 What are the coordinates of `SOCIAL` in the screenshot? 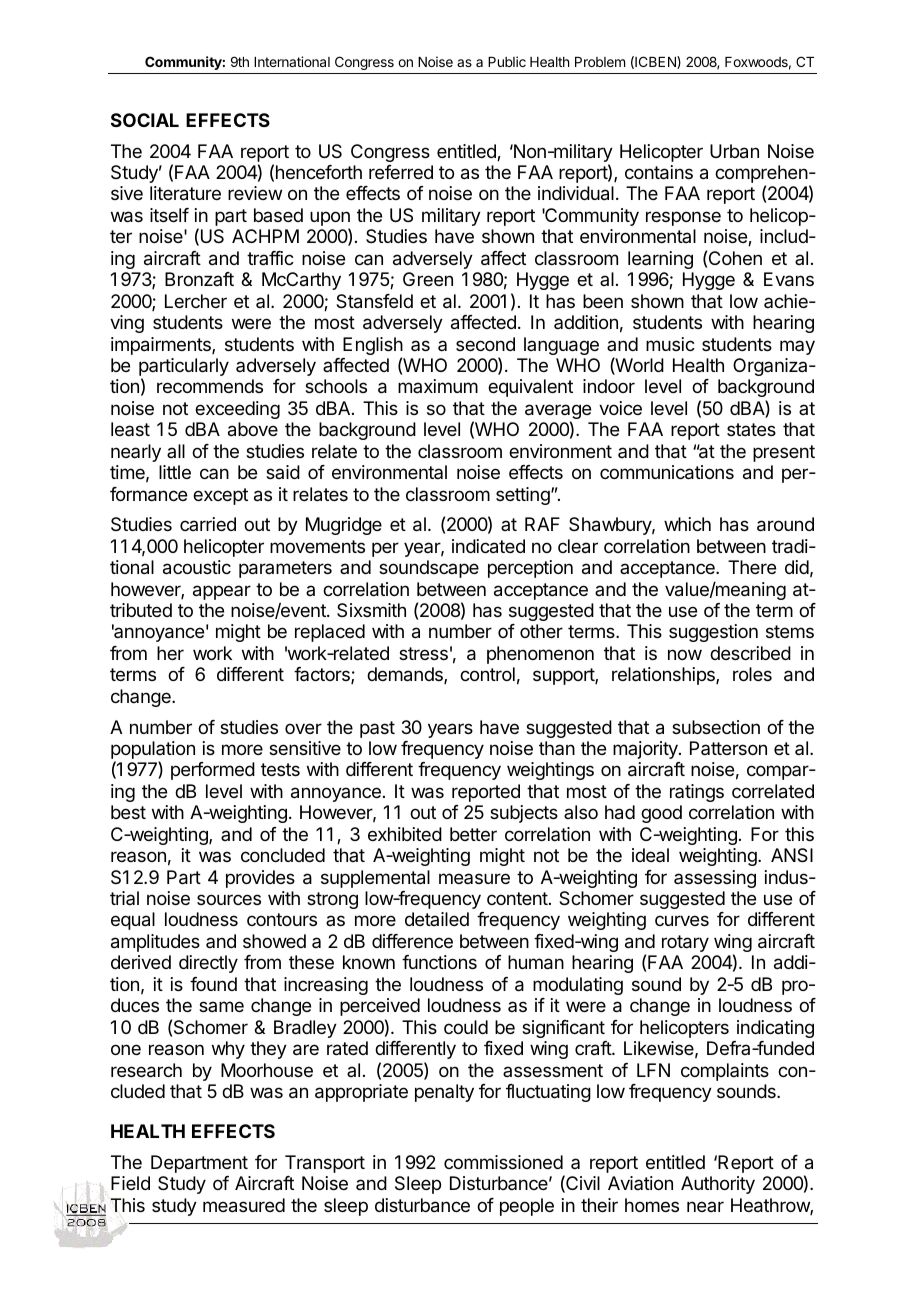 It's located at (145, 120).
